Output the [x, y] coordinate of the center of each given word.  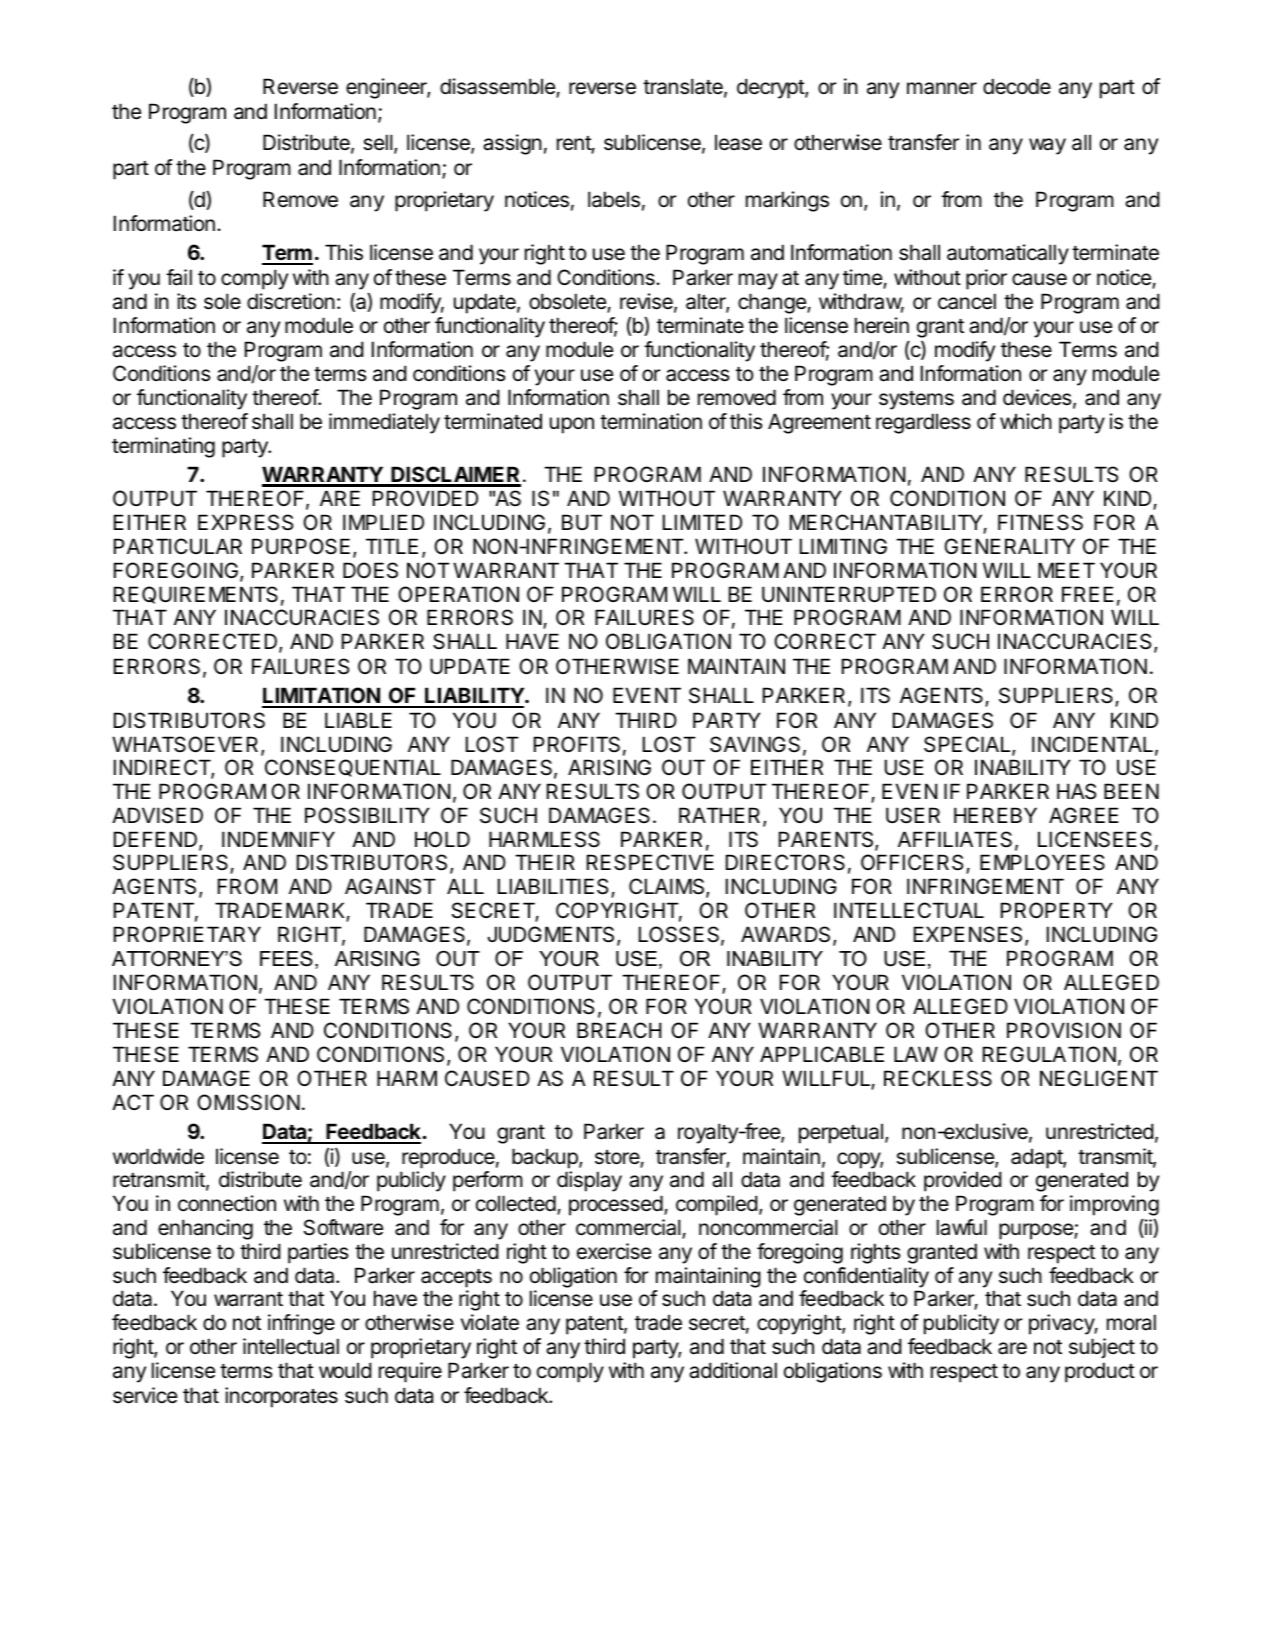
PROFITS [577, 744]
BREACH [619, 1030]
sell [378, 142]
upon [572, 425]
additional [733, 1370]
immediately [384, 423]
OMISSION [248, 1102]
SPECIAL [968, 745]
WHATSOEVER [187, 745]
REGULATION [1049, 1054]
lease [738, 142]
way [1047, 146]
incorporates [281, 1397]
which [1026, 421]
